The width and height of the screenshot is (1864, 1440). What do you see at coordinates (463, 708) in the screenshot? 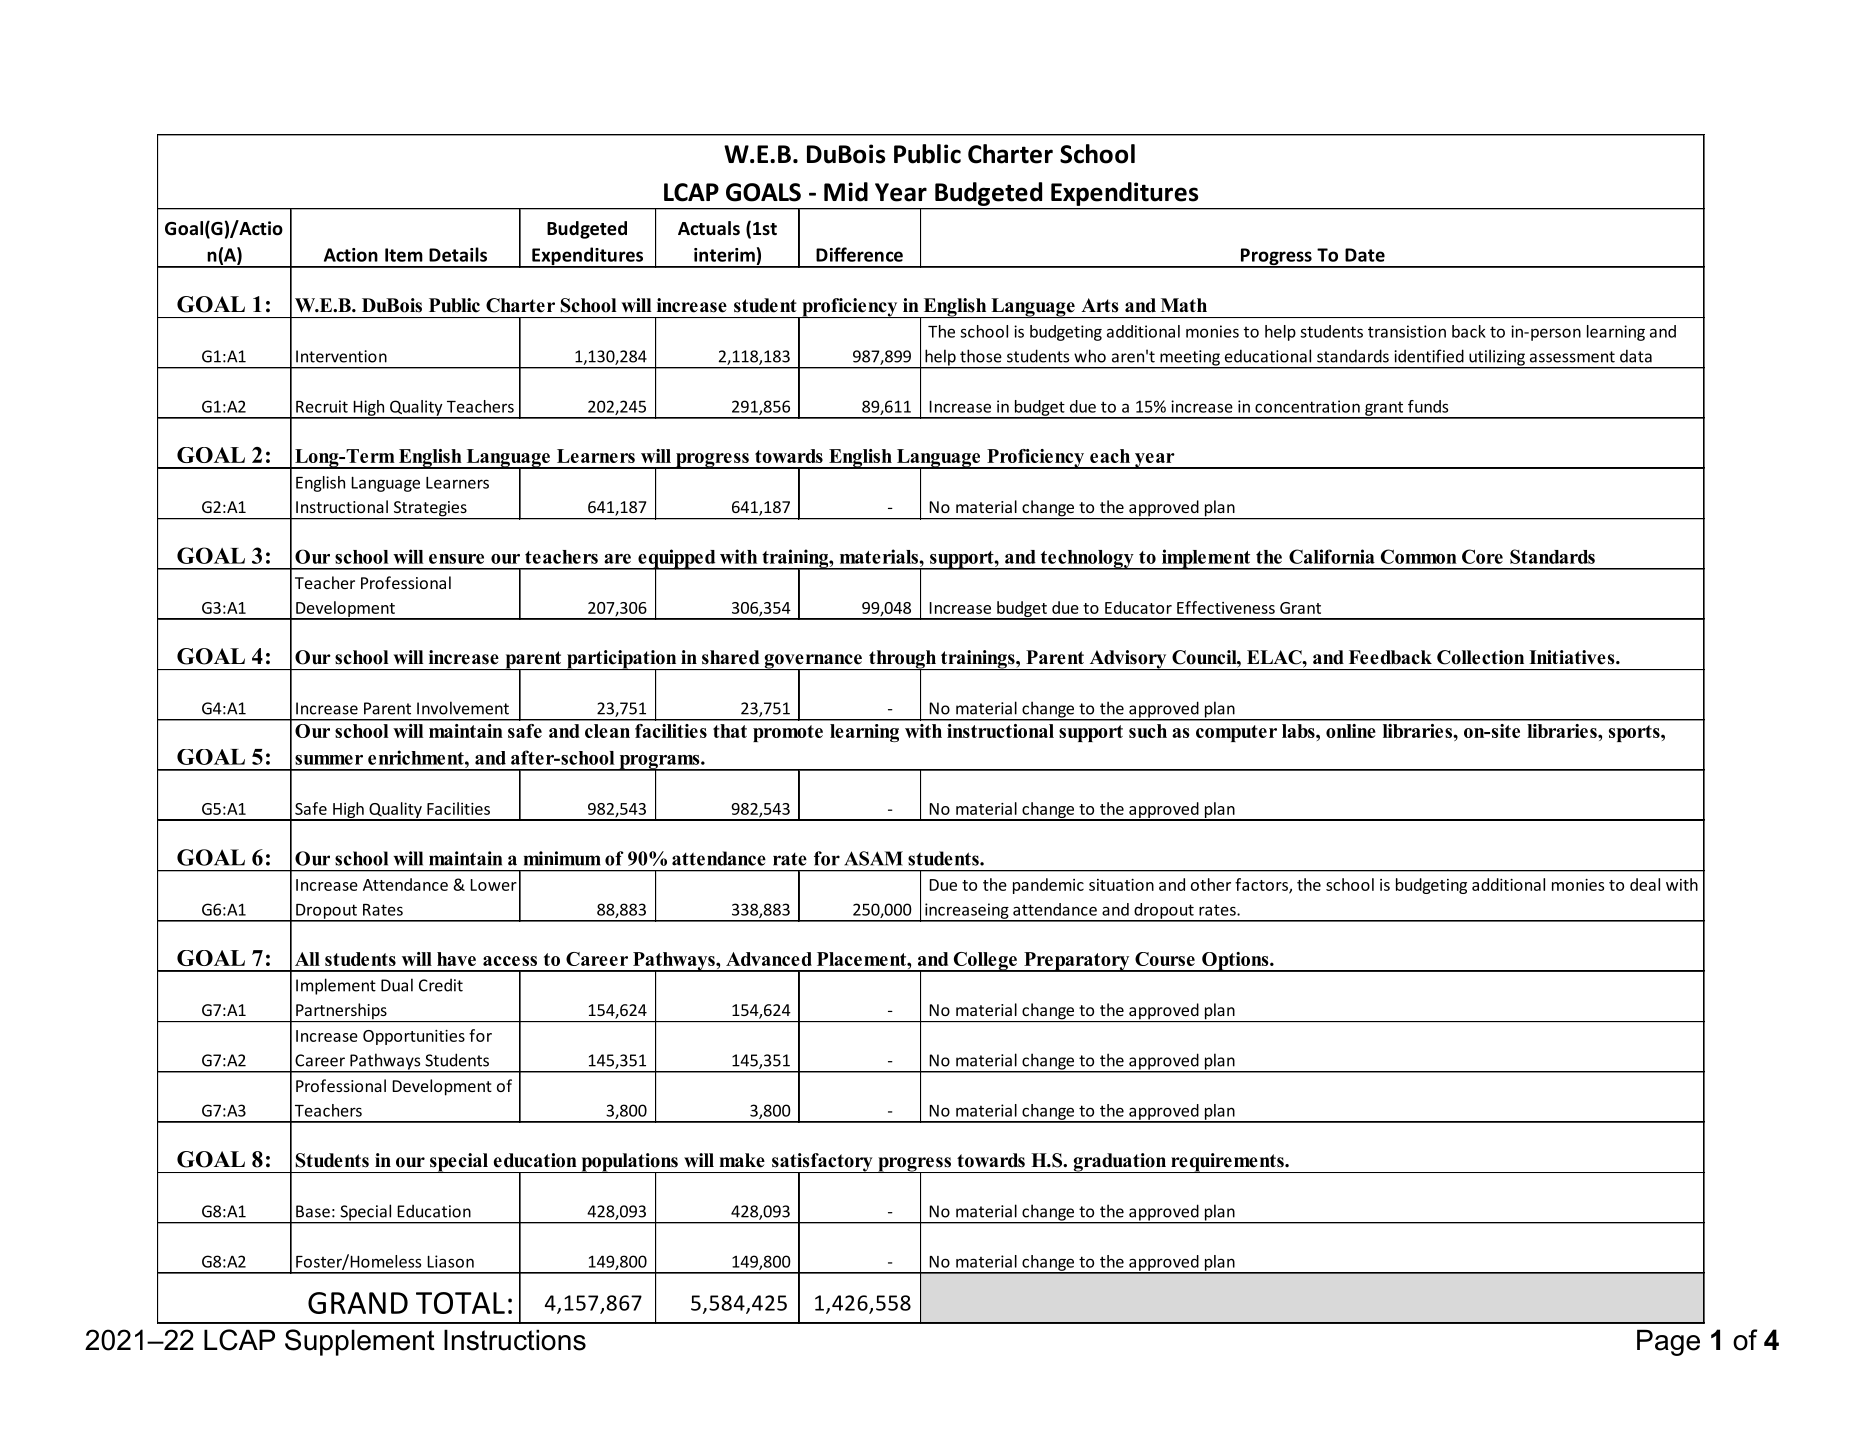
I see `Involvement` at bounding box center [463, 708].
